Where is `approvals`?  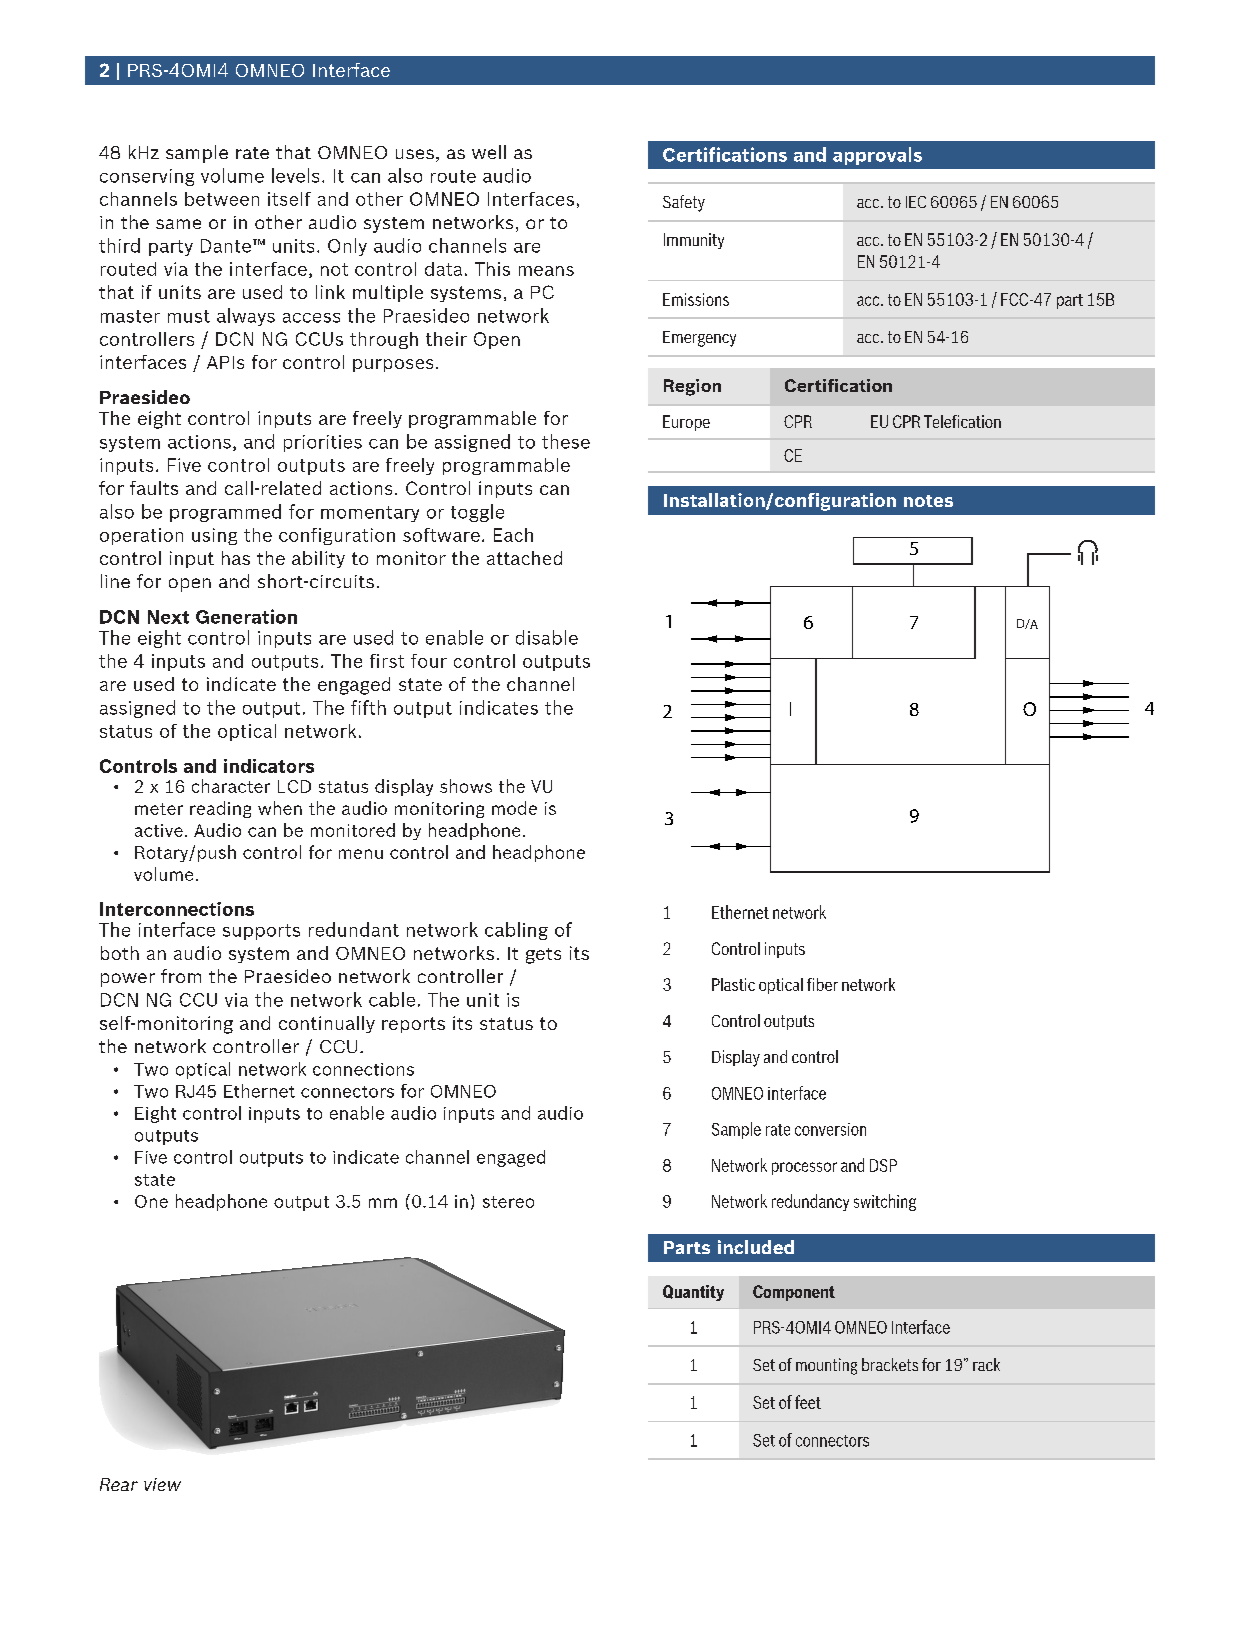
approvals is located at coordinates (877, 156).
